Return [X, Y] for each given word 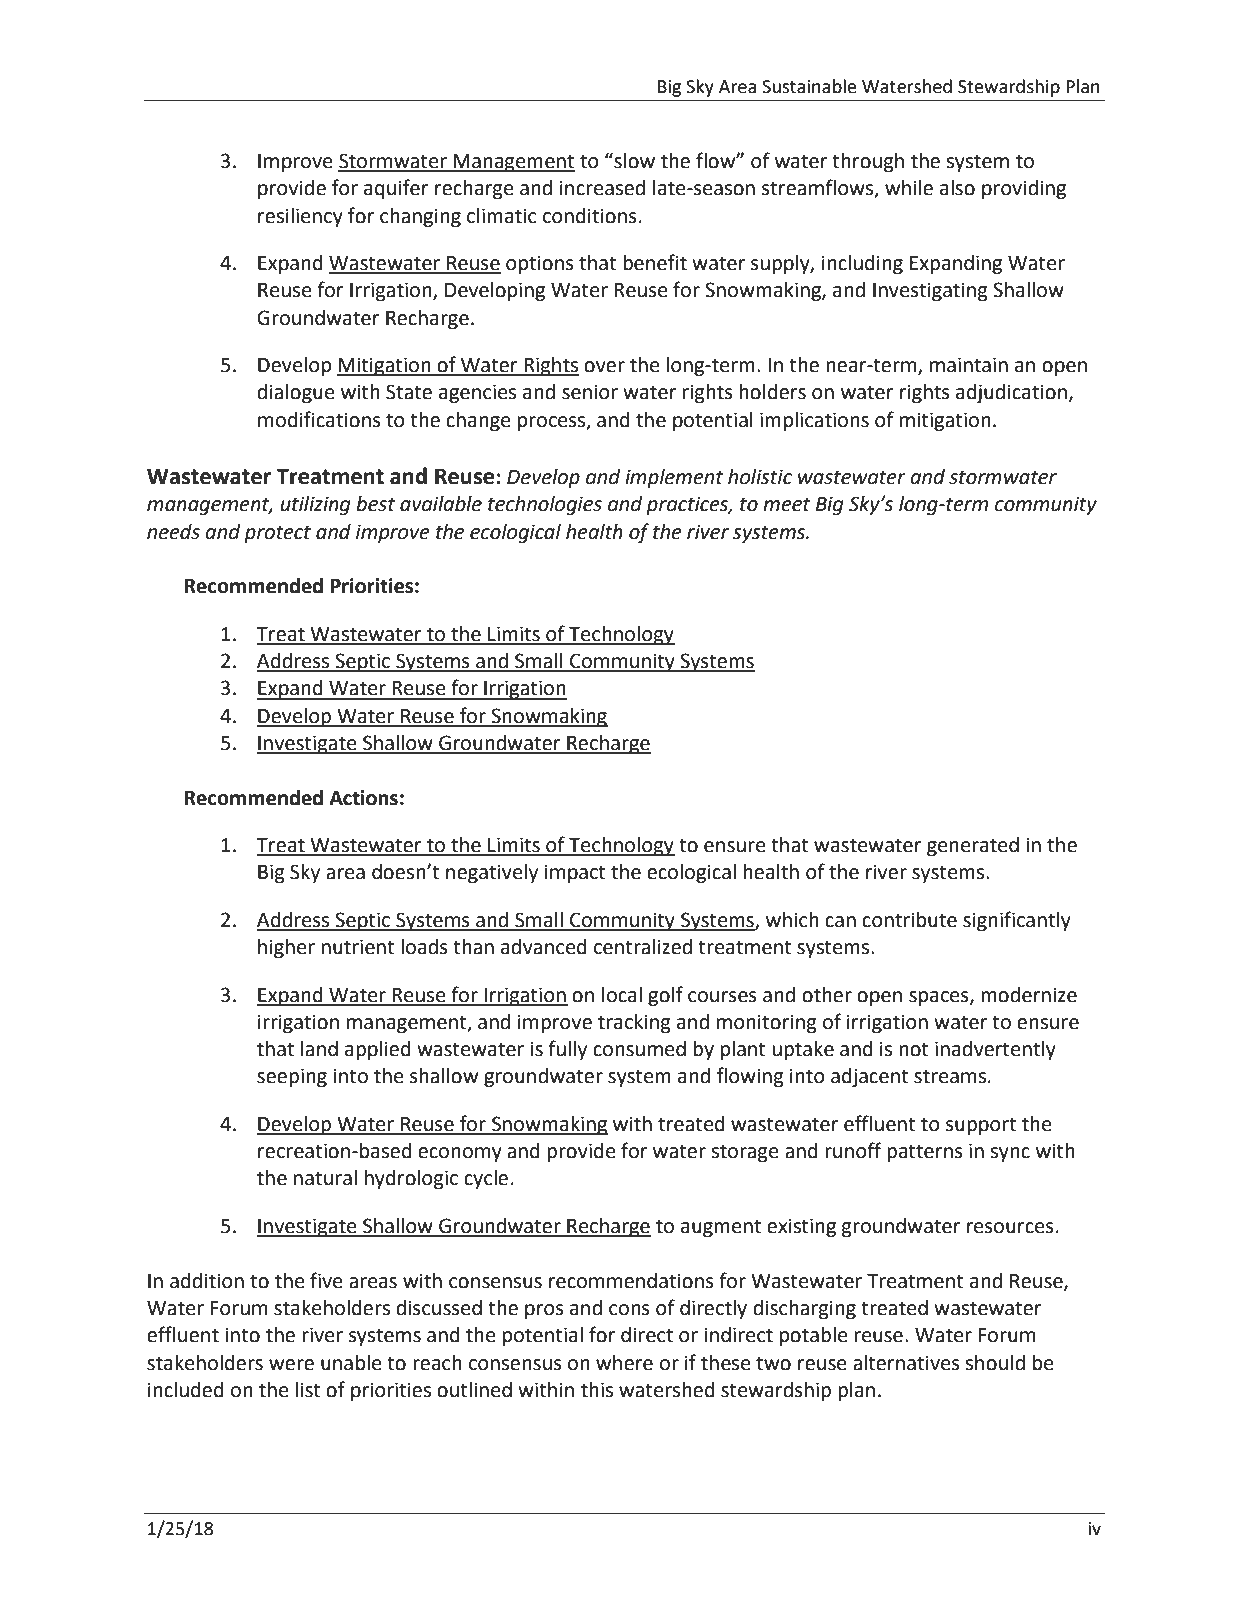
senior [590, 392]
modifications [319, 419]
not [914, 1049]
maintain [969, 365]
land [319, 1049]
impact [575, 874]
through [868, 163]
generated [973, 847]
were [291, 1365]
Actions [363, 798]
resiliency [300, 218]
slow [633, 160]
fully [567, 1050]
